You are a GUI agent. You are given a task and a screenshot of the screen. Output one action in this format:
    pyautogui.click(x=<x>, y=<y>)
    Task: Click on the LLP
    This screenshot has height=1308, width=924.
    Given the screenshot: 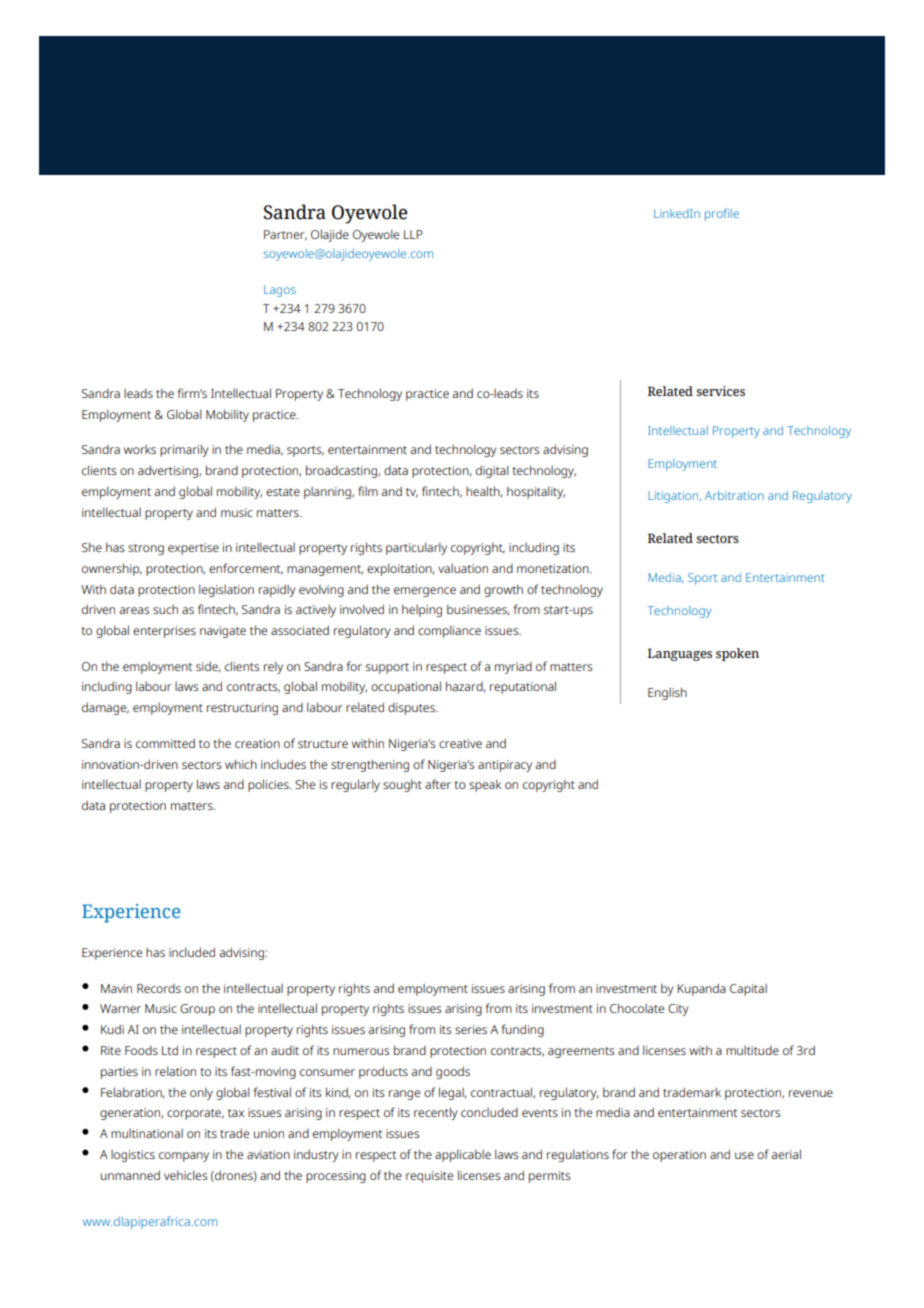 What is the action you would take?
    pyautogui.click(x=413, y=234)
